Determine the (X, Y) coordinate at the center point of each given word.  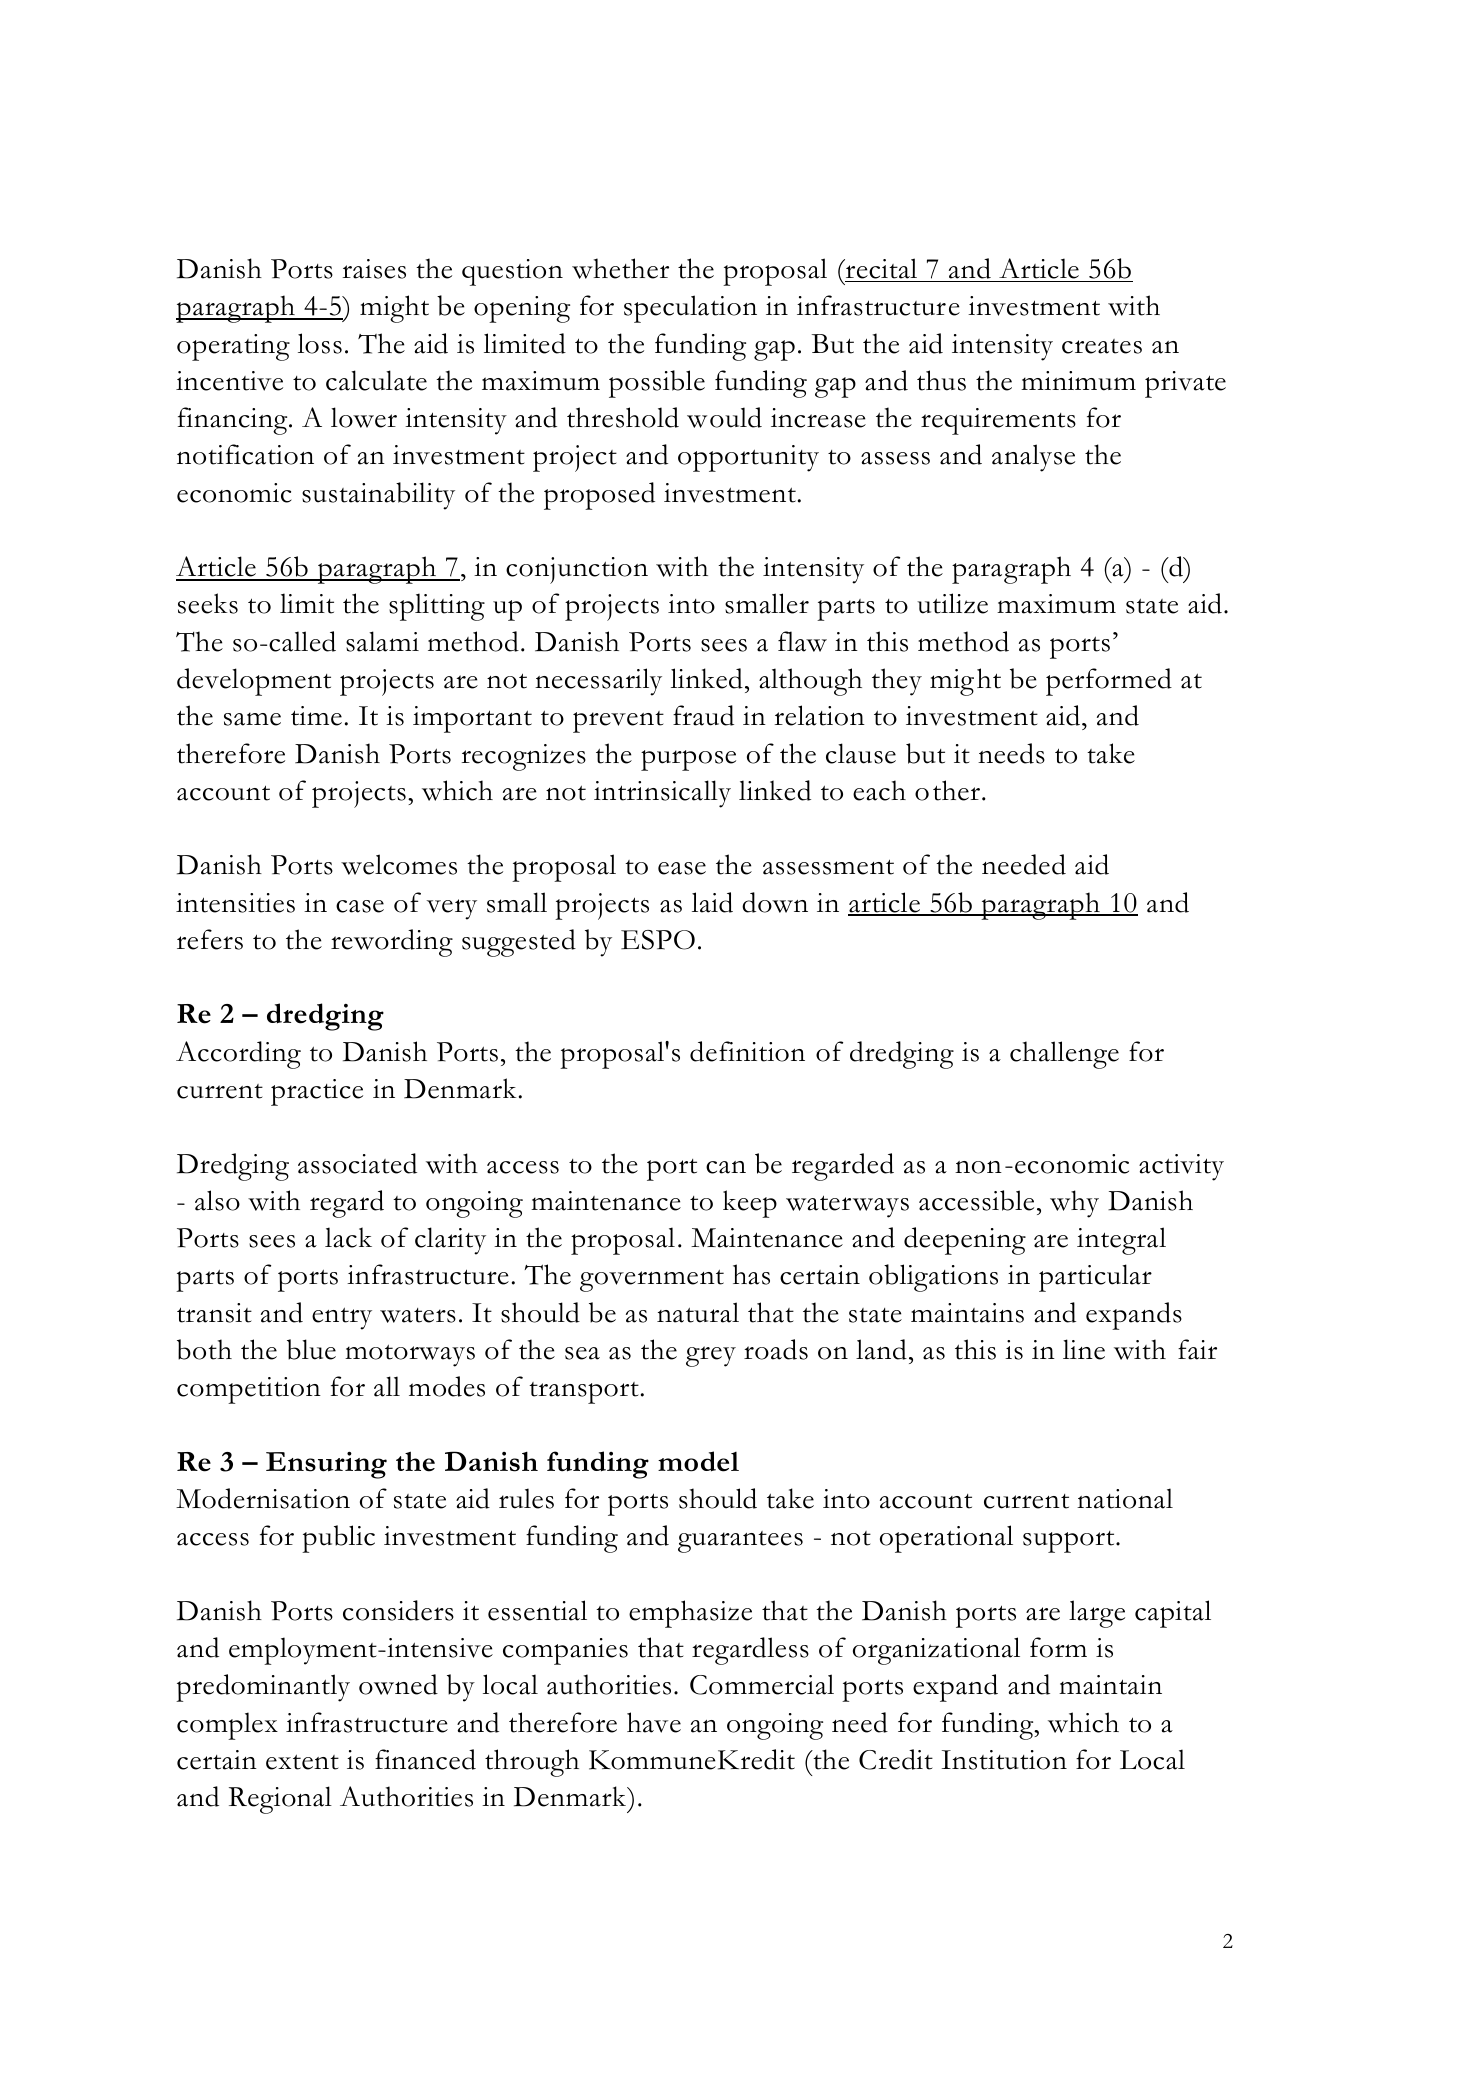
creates (1102, 346)
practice (317, 1092)
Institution (1004, 1760)
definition (747, 1051)
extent (302, 1762)
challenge (1064, 1055)
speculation (690, 309)
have (654, 1722)
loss (320, 343)
